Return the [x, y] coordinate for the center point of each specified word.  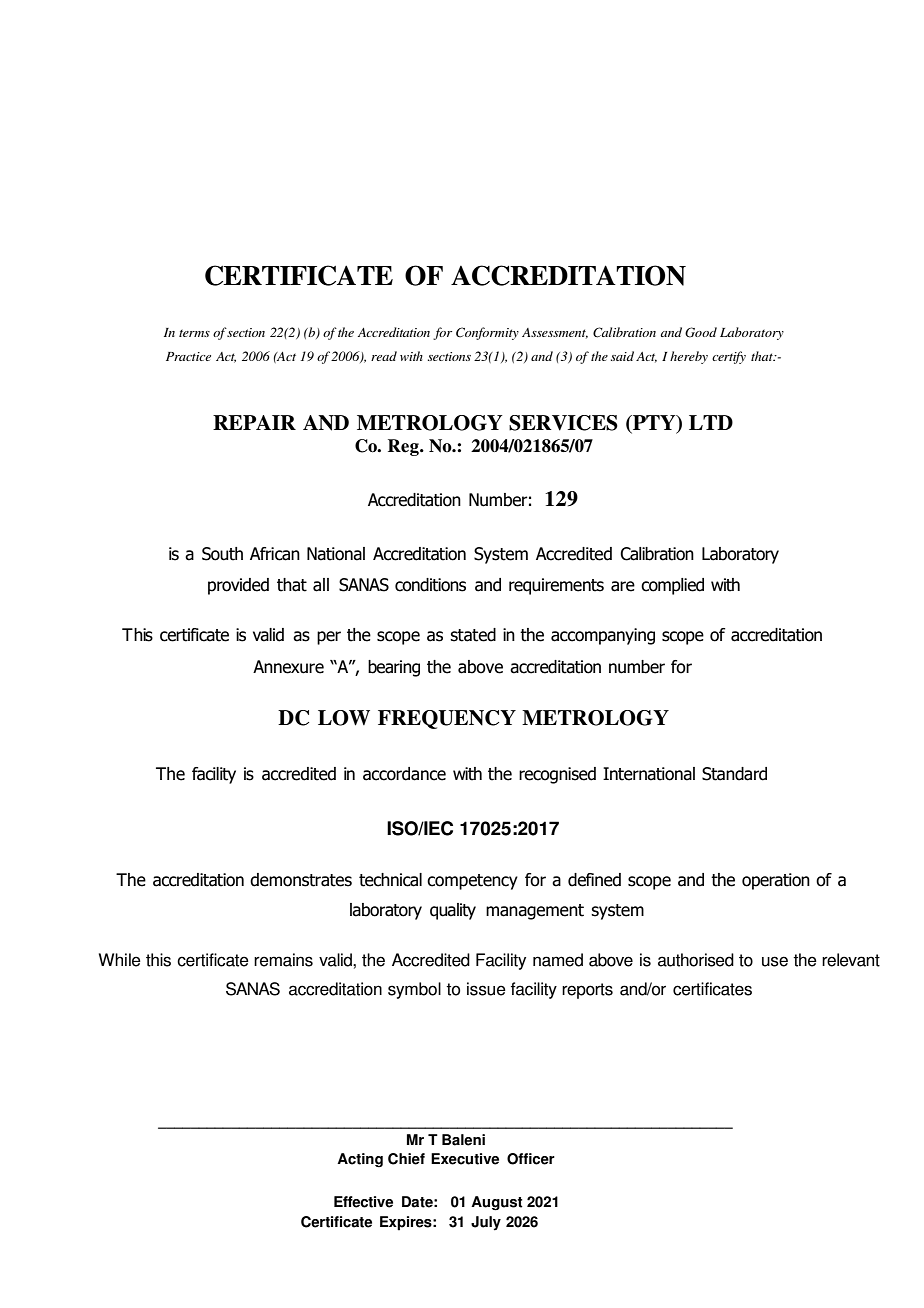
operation [776, 881]
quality [453, 911]
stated [473, 635]
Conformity [487, 333]
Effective [363, 1202]
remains [283, 960]
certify [729, 357]
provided [238, 586]
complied [672, 586]
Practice [188, 356]
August [497, 1203]
